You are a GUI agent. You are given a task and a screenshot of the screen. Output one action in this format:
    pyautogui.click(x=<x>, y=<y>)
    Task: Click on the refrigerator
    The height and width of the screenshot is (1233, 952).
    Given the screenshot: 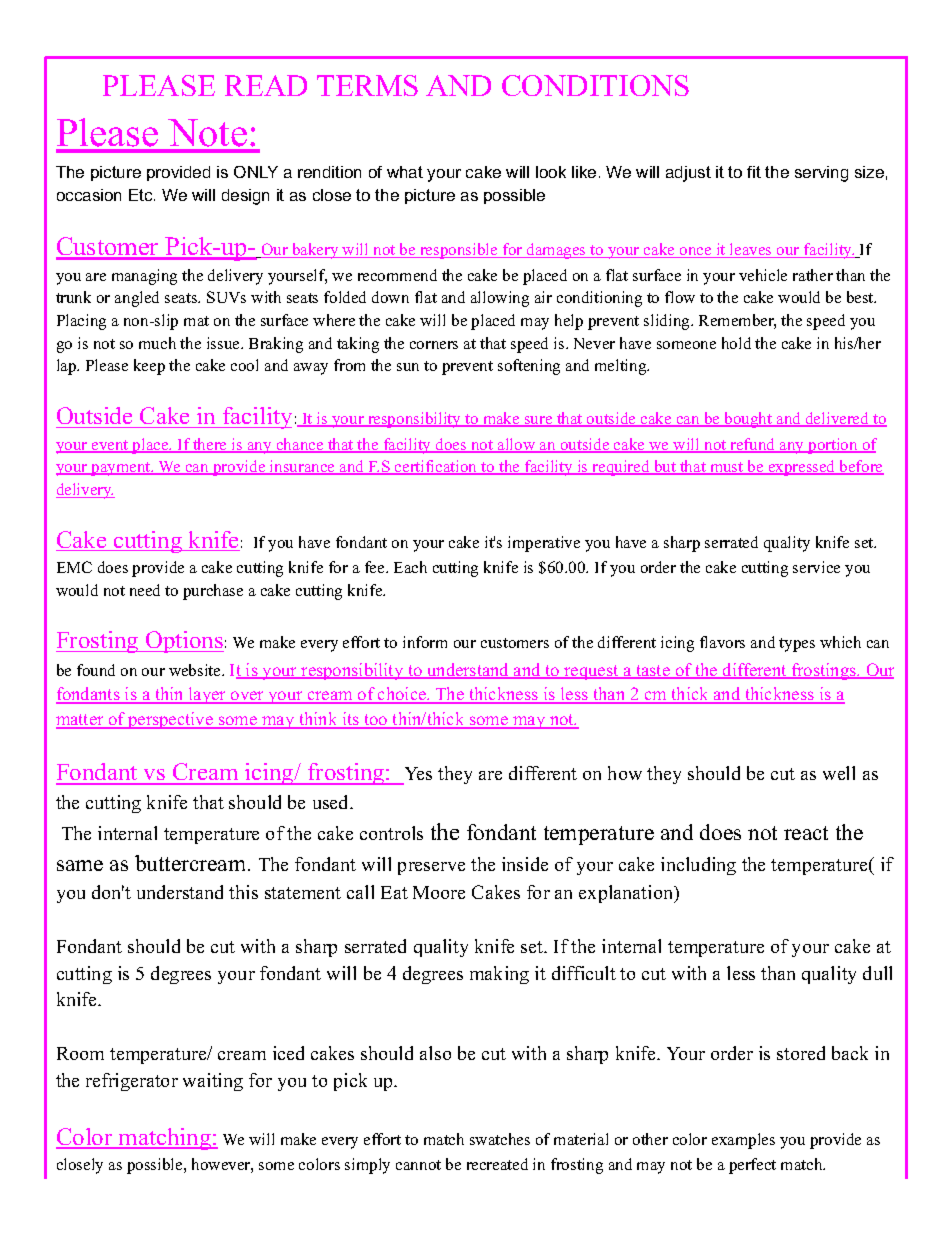 What is the action you would take?
    pyautogui.click(x=132, y=1082)
